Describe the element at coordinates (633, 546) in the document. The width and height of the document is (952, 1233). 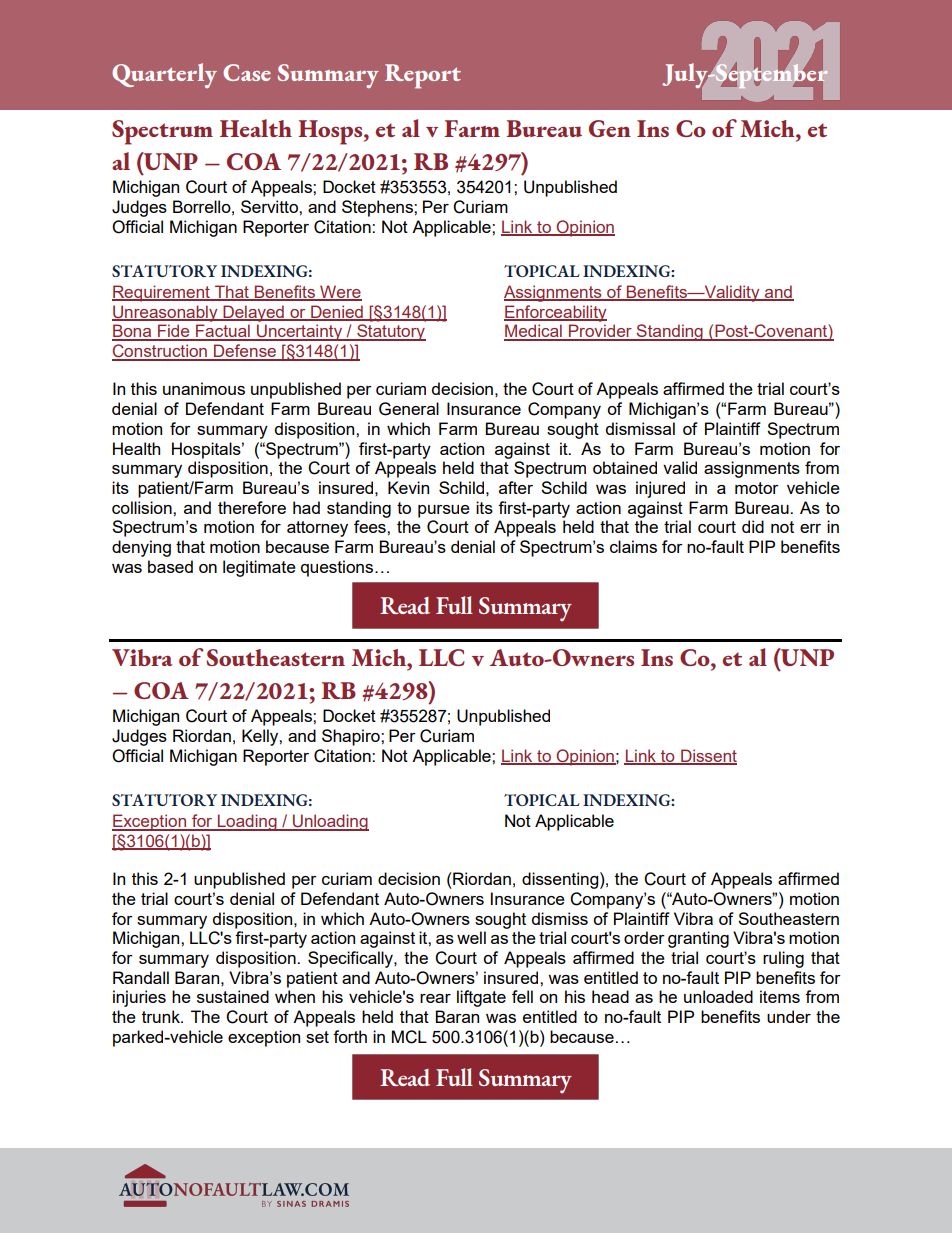
I see `claims` at that location.
